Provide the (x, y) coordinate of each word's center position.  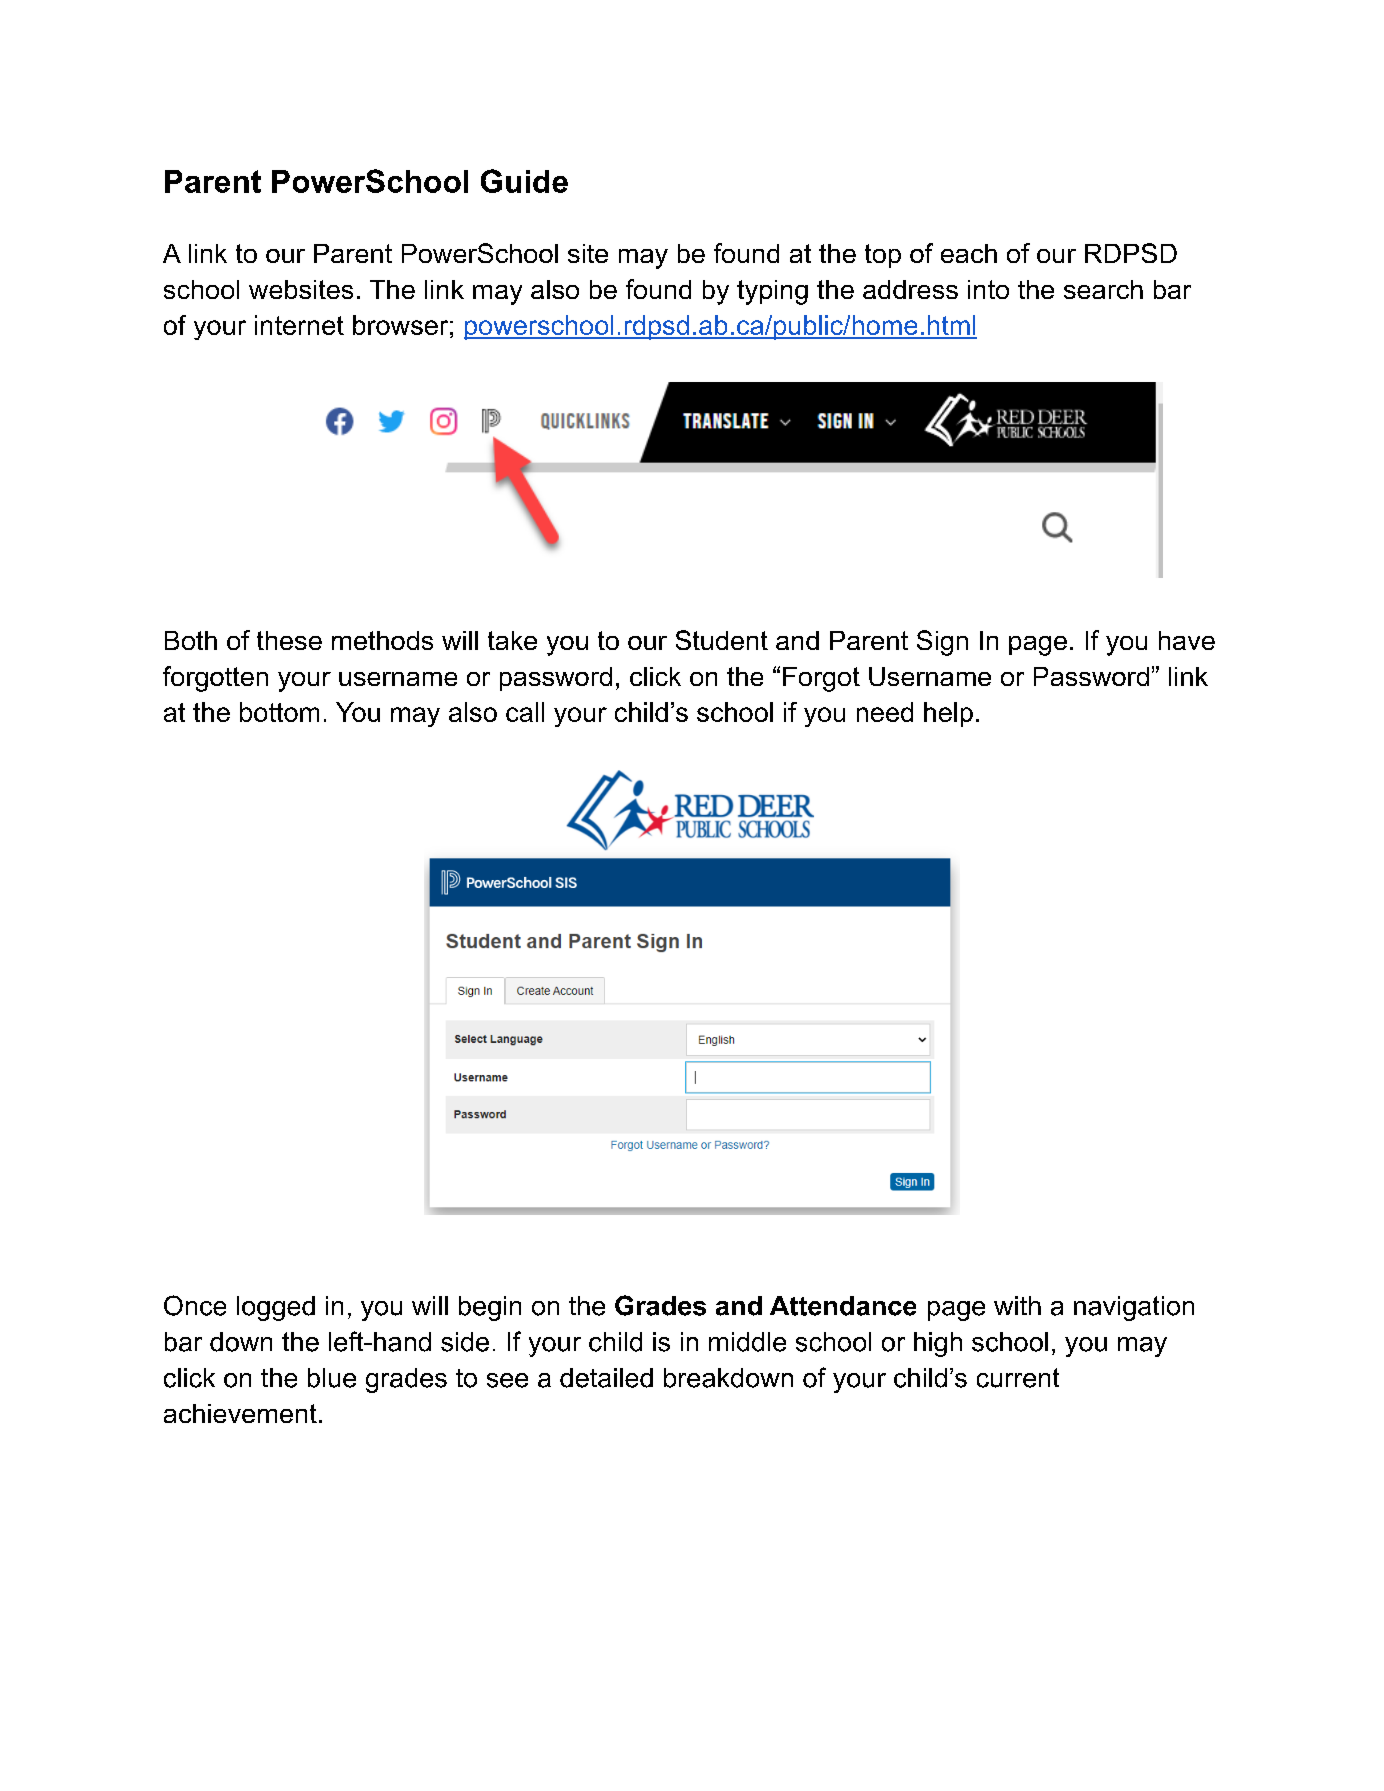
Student (722, 640)
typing (772, 292)
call (525, 712)
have (1187, 640)
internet (299, 325)
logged (276, 1308)
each (969, 253)
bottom (279, 712)
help (948, 714)
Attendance (843, 1306)
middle (747, 1342)
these (289, 640)
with (1017, 1305)
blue (332, 1378)
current (1018, 1378)
